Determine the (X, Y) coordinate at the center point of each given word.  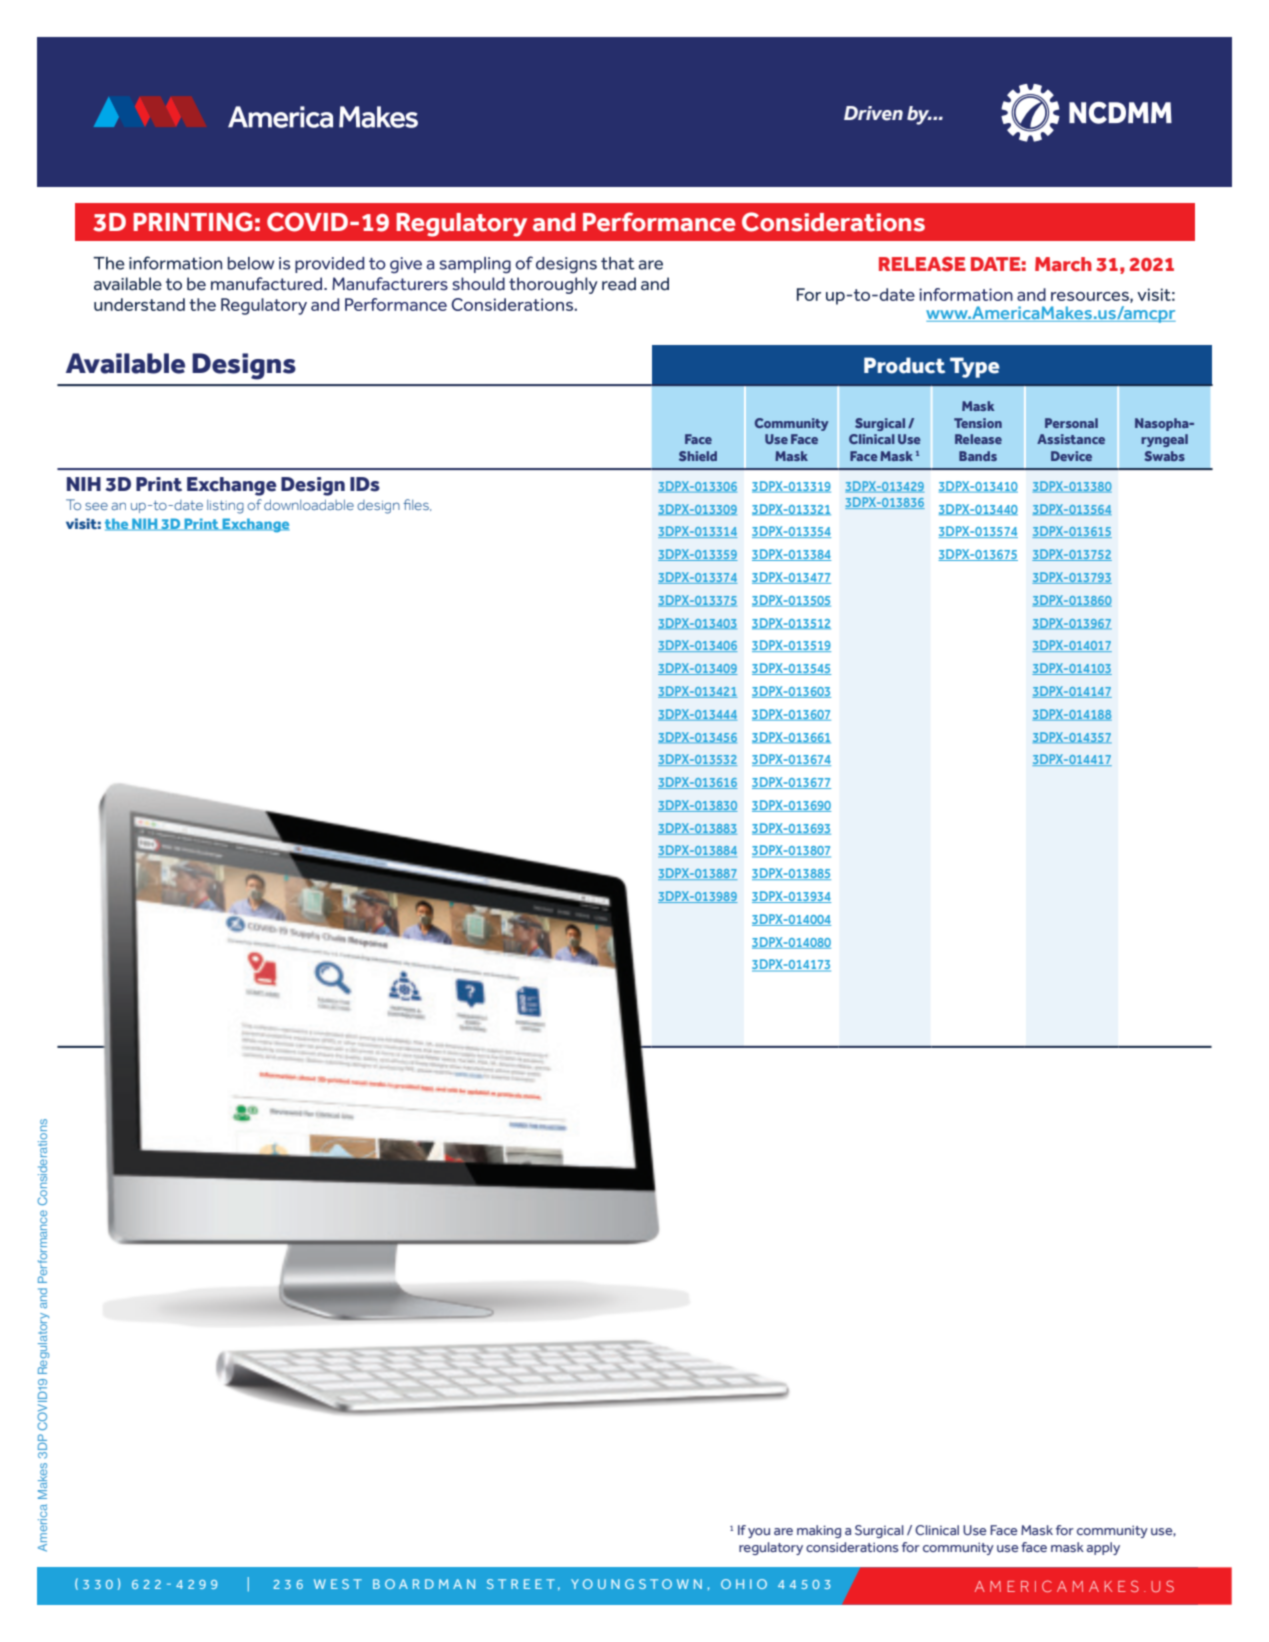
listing (225, 507)
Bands (978, 456)
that (618, 263)
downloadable (309, 504)
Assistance (1071, 439)
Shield (698, 456)
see (96, 506)
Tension (978, 423)
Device (1071, 456)
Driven (873, 113)
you (759, 1533)
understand (139, 304)
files (417, 505)
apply (1103, 1548)
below (251, 263)
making (819, 1531)
